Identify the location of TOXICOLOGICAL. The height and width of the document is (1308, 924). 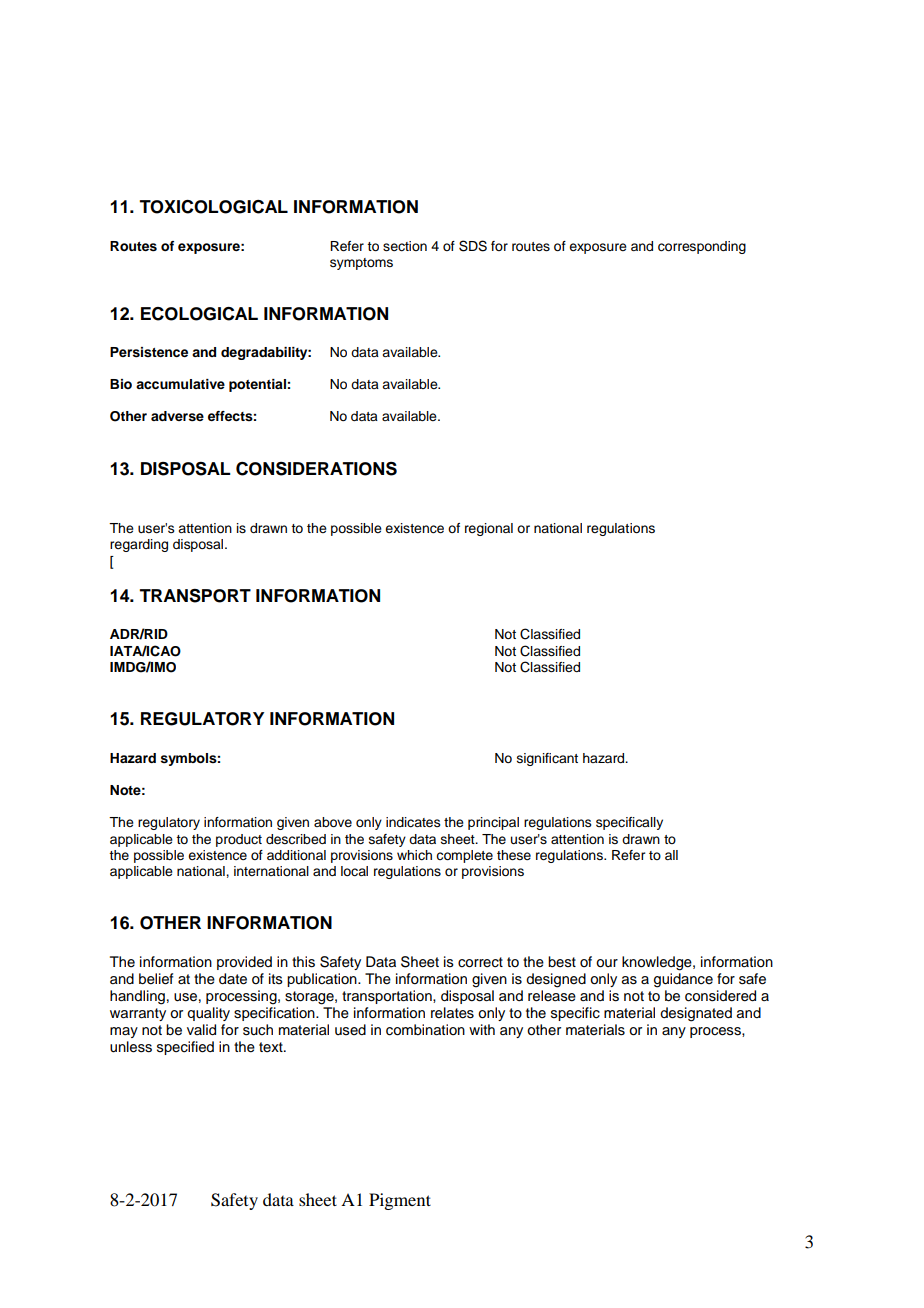
(213, 207).
